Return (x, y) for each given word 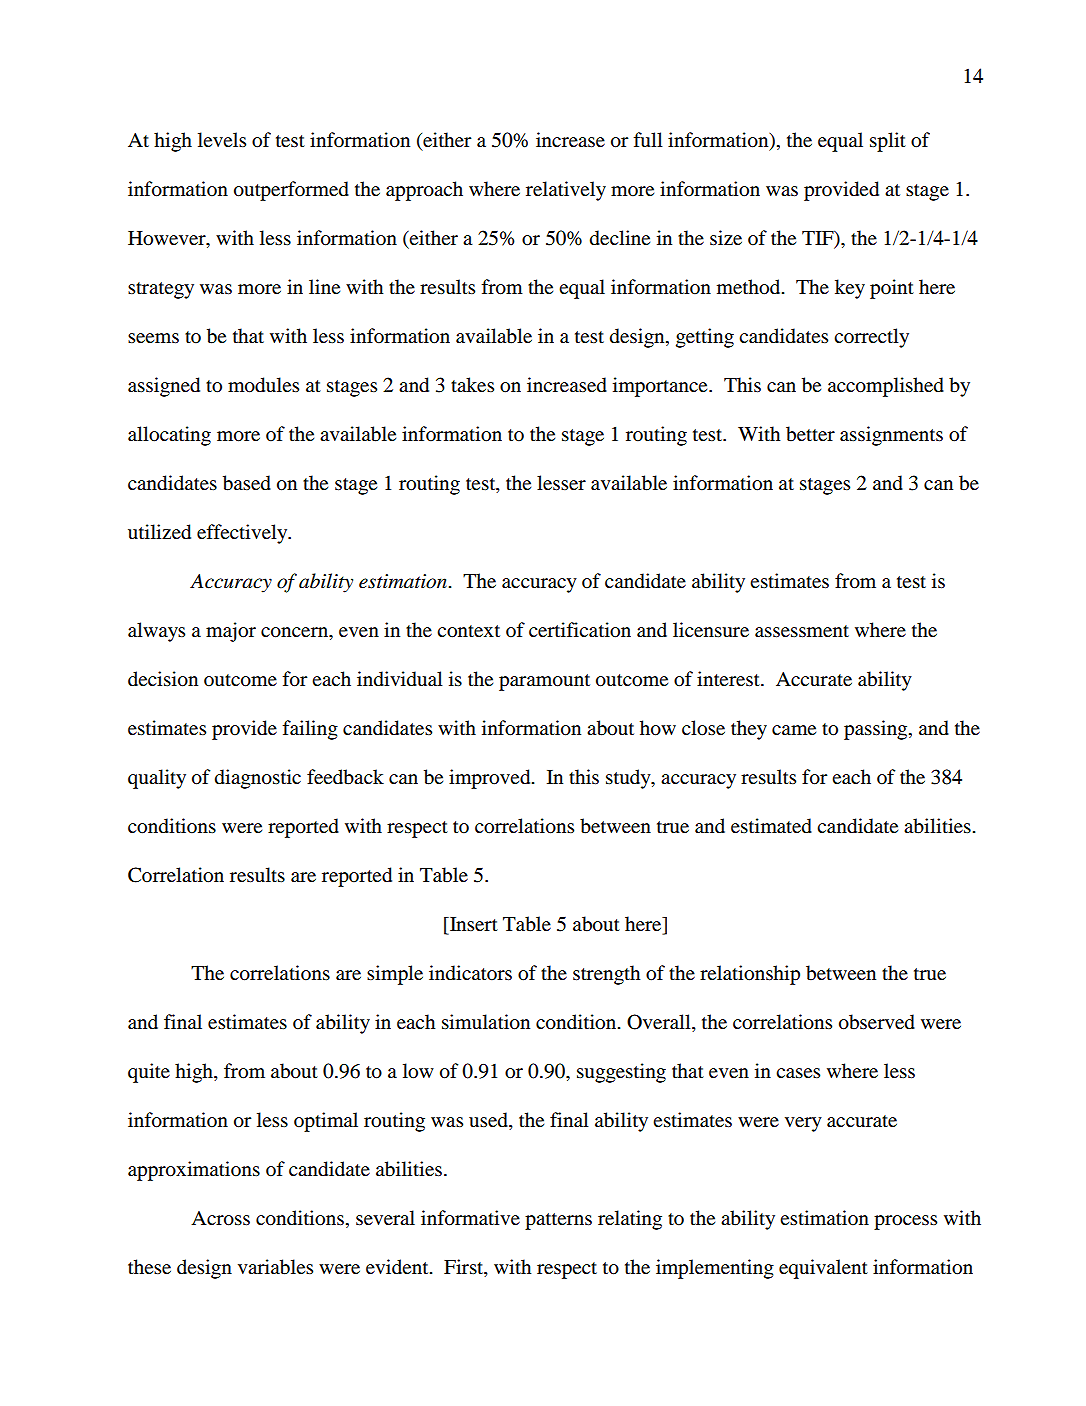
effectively (243, 534)
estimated (771, 826)
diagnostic (258, 779)
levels (222, 139)
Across (220, 1218)
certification (580, 630)
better (810, 434)
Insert (473, 924)
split (888, 142)
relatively (566, 191)
